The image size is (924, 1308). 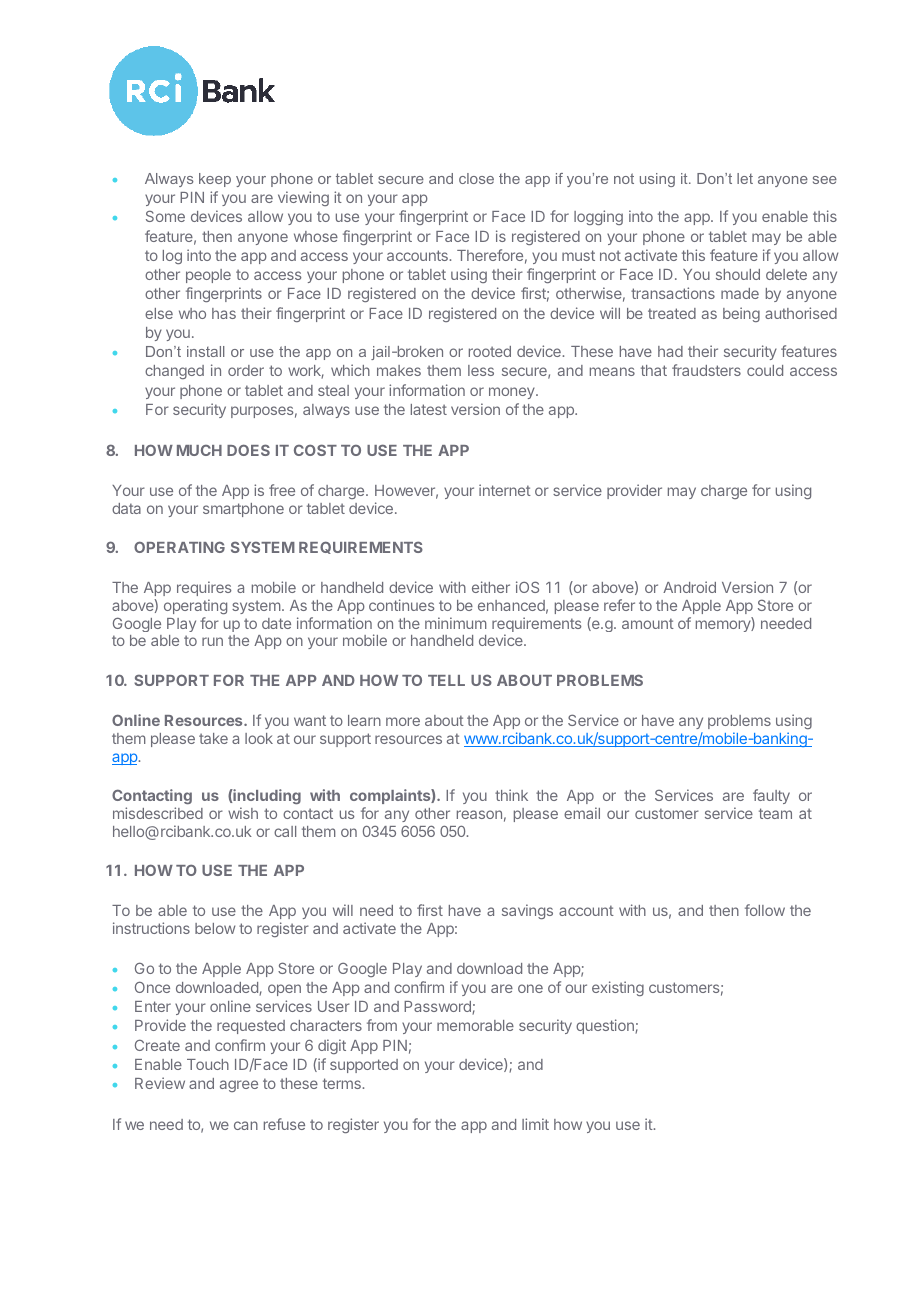 What do you see at coordinates (282, 490) in the screenshot?
I see `free` at bounding box center [282, 490].
